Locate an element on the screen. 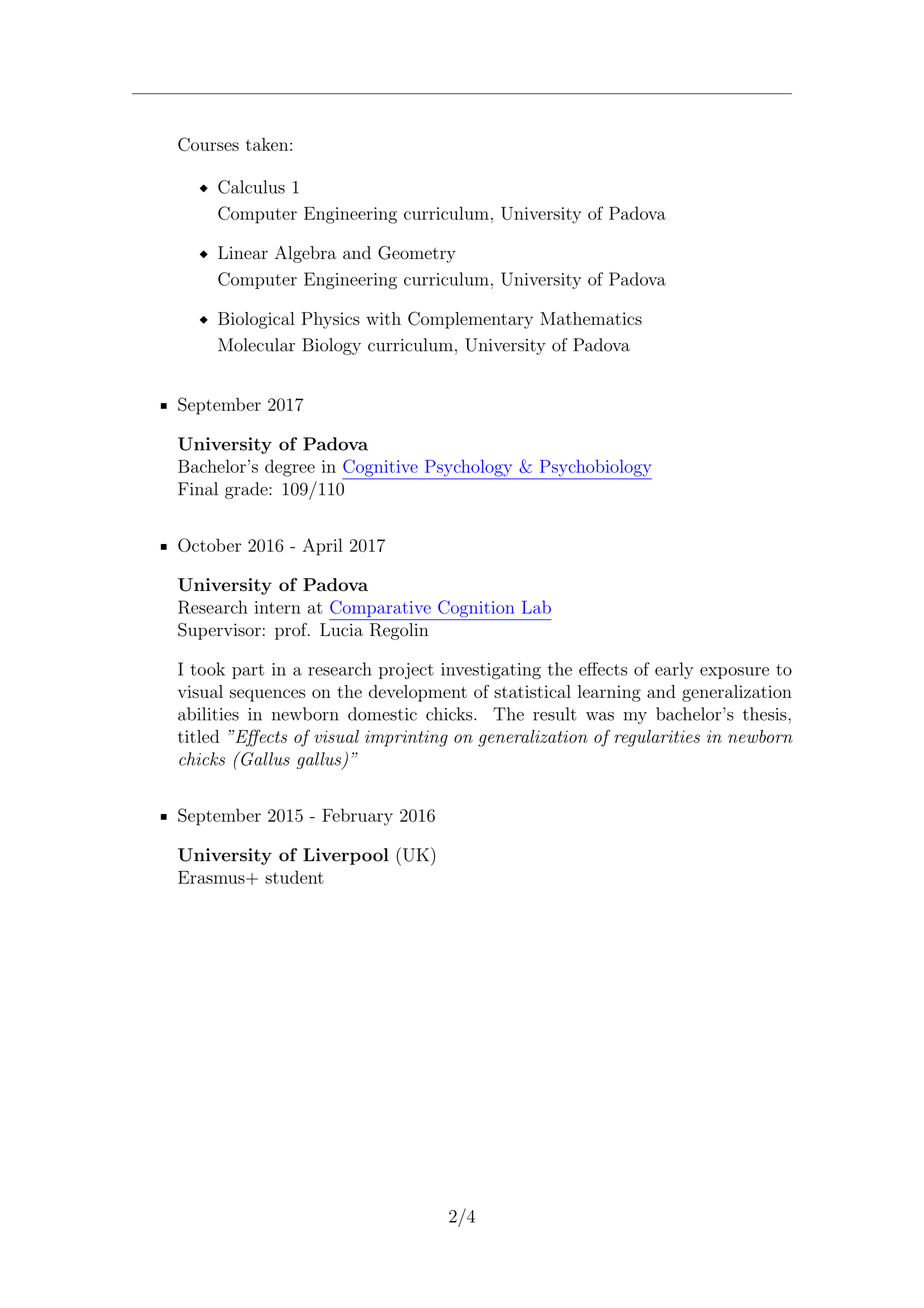 This screenshot has width=924, height=1308. Calculus is located at coordinates (251, 187).
